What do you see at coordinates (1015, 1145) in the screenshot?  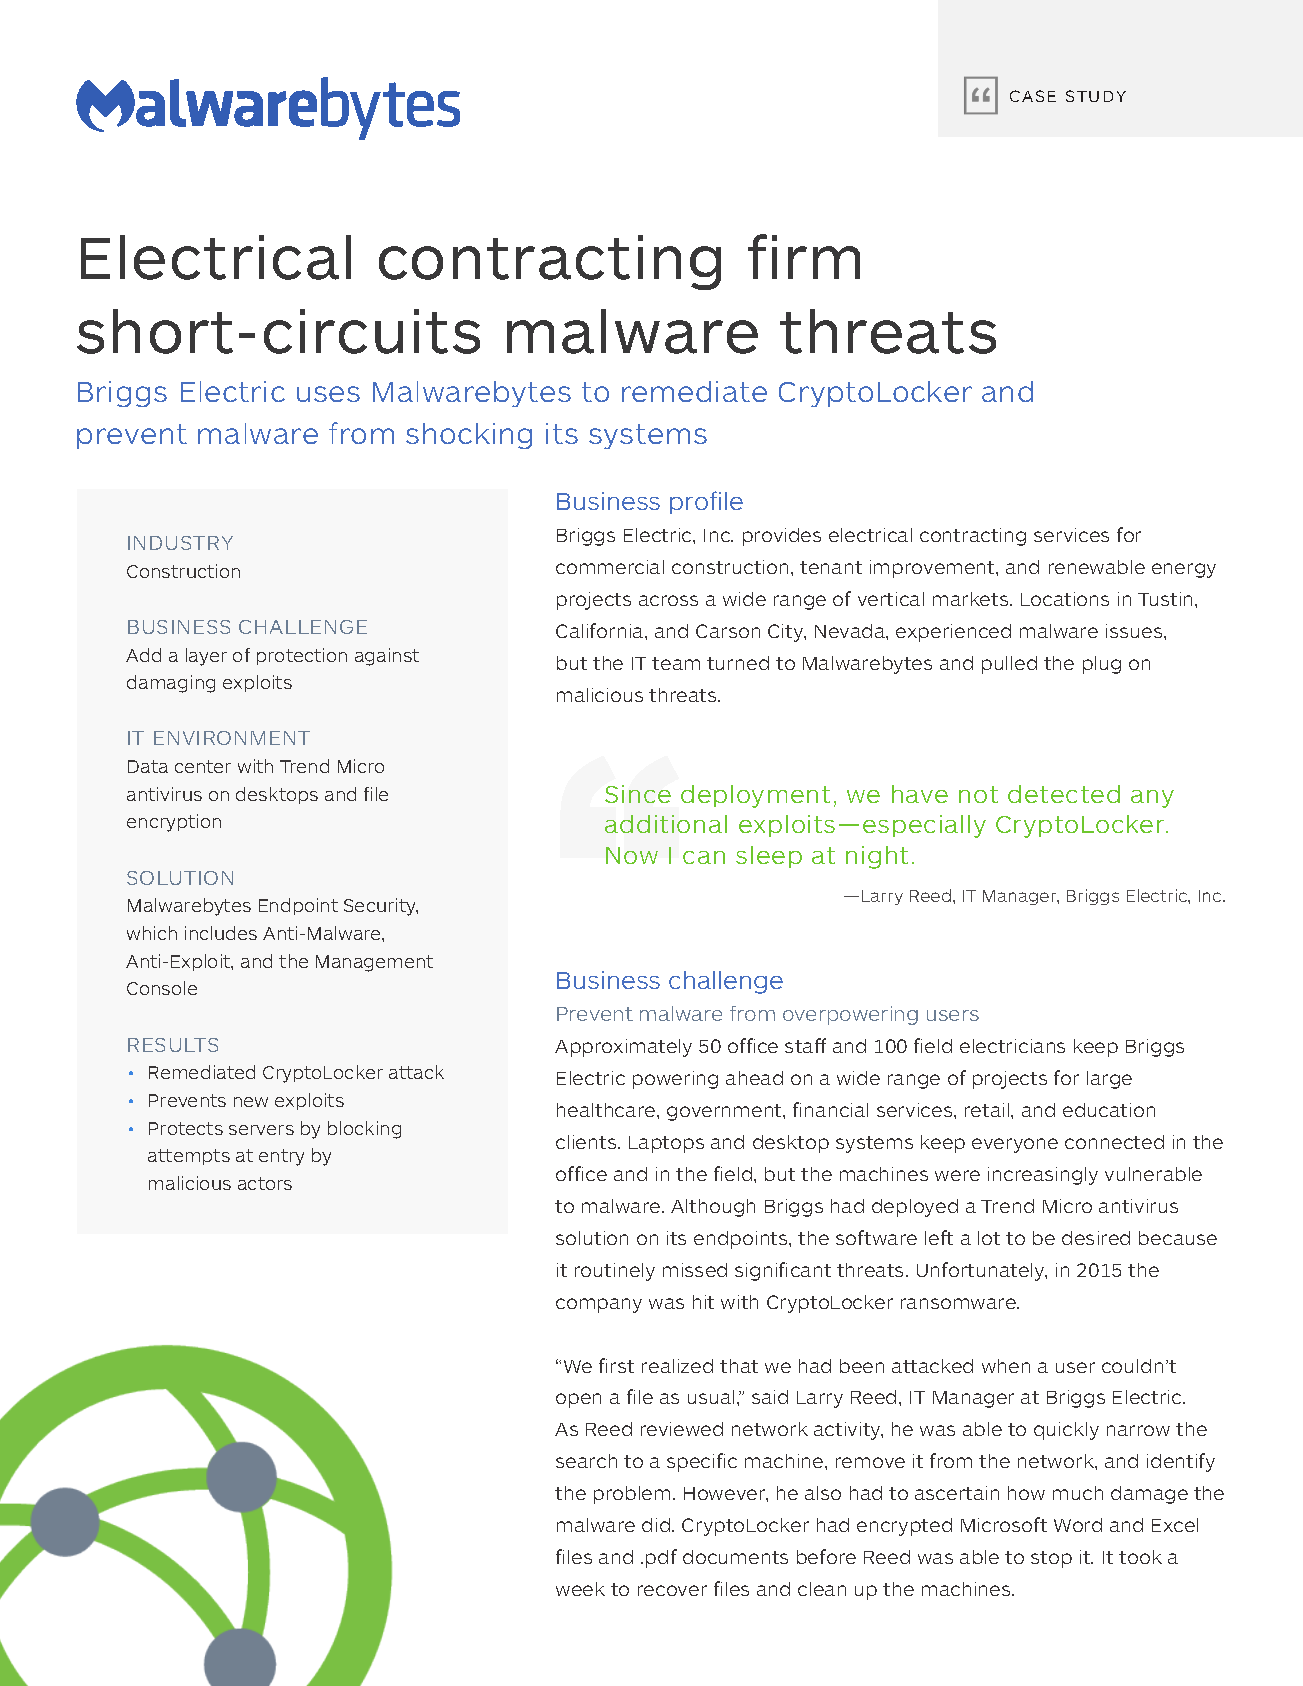 I see `everyone` at bounding box center [1015, 1145].
